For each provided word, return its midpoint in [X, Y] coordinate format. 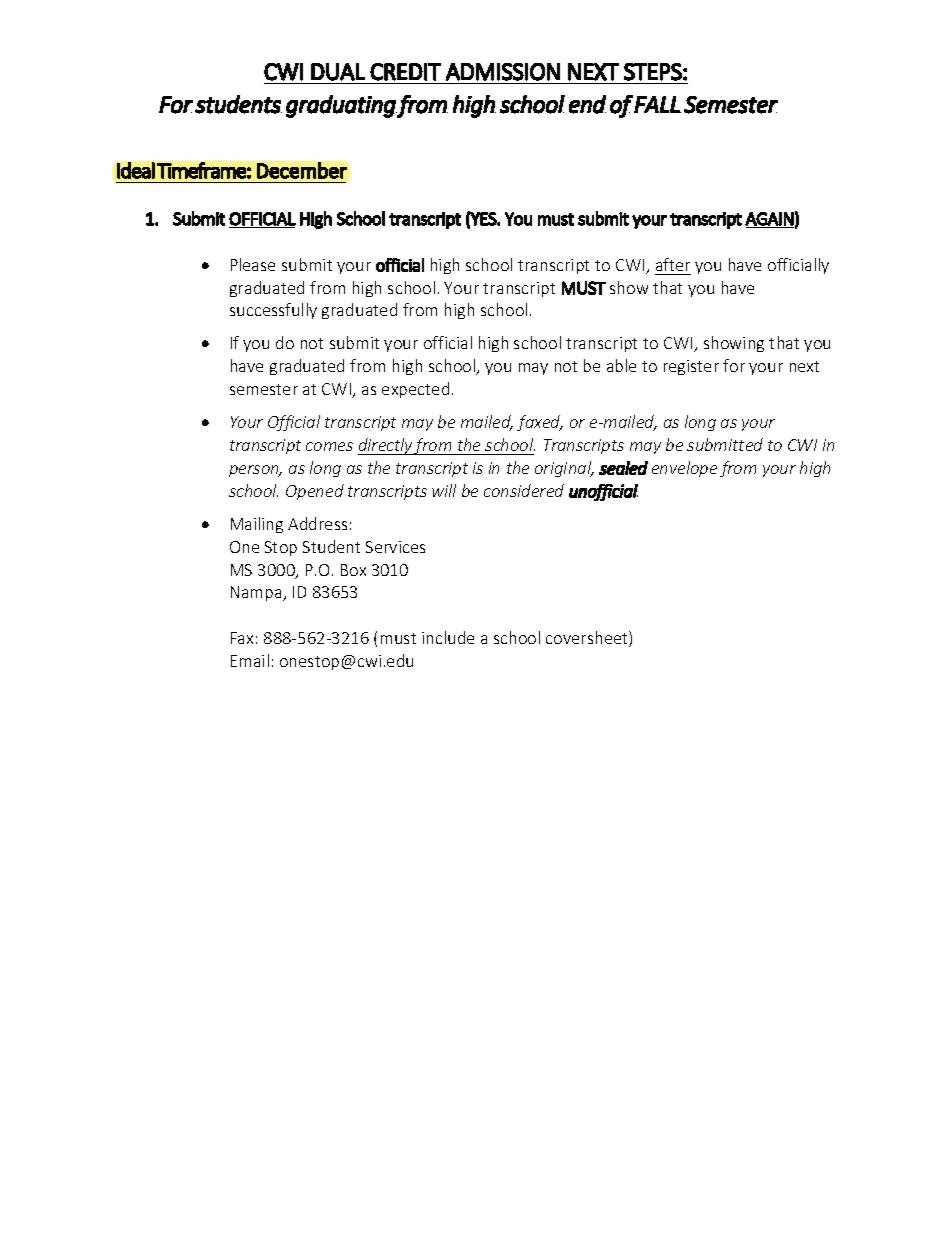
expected [415, 390]
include [448, 637]
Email [250, 660]
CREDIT [405, 72]
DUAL [338, 72]
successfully [273, 311]
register [691, 367]
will [444, 490]
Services [395, 547]
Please [253, 264]
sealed [623, 468]
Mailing [257, 525]
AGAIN [769, 219]
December [302, 170]
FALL [657, 104]
